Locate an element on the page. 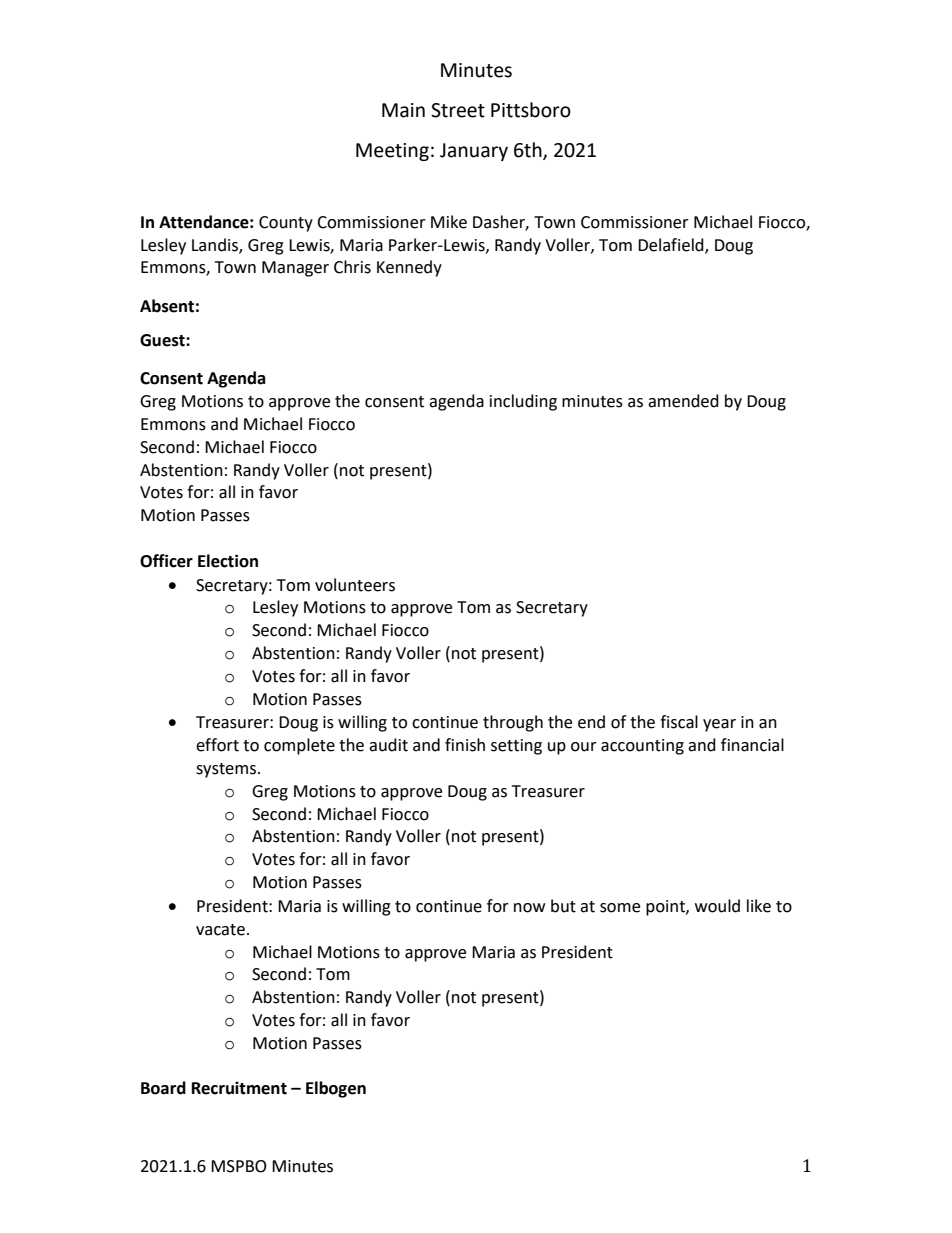 This document has height=1233, width=952. Election is located at coordinates (228, 561).
